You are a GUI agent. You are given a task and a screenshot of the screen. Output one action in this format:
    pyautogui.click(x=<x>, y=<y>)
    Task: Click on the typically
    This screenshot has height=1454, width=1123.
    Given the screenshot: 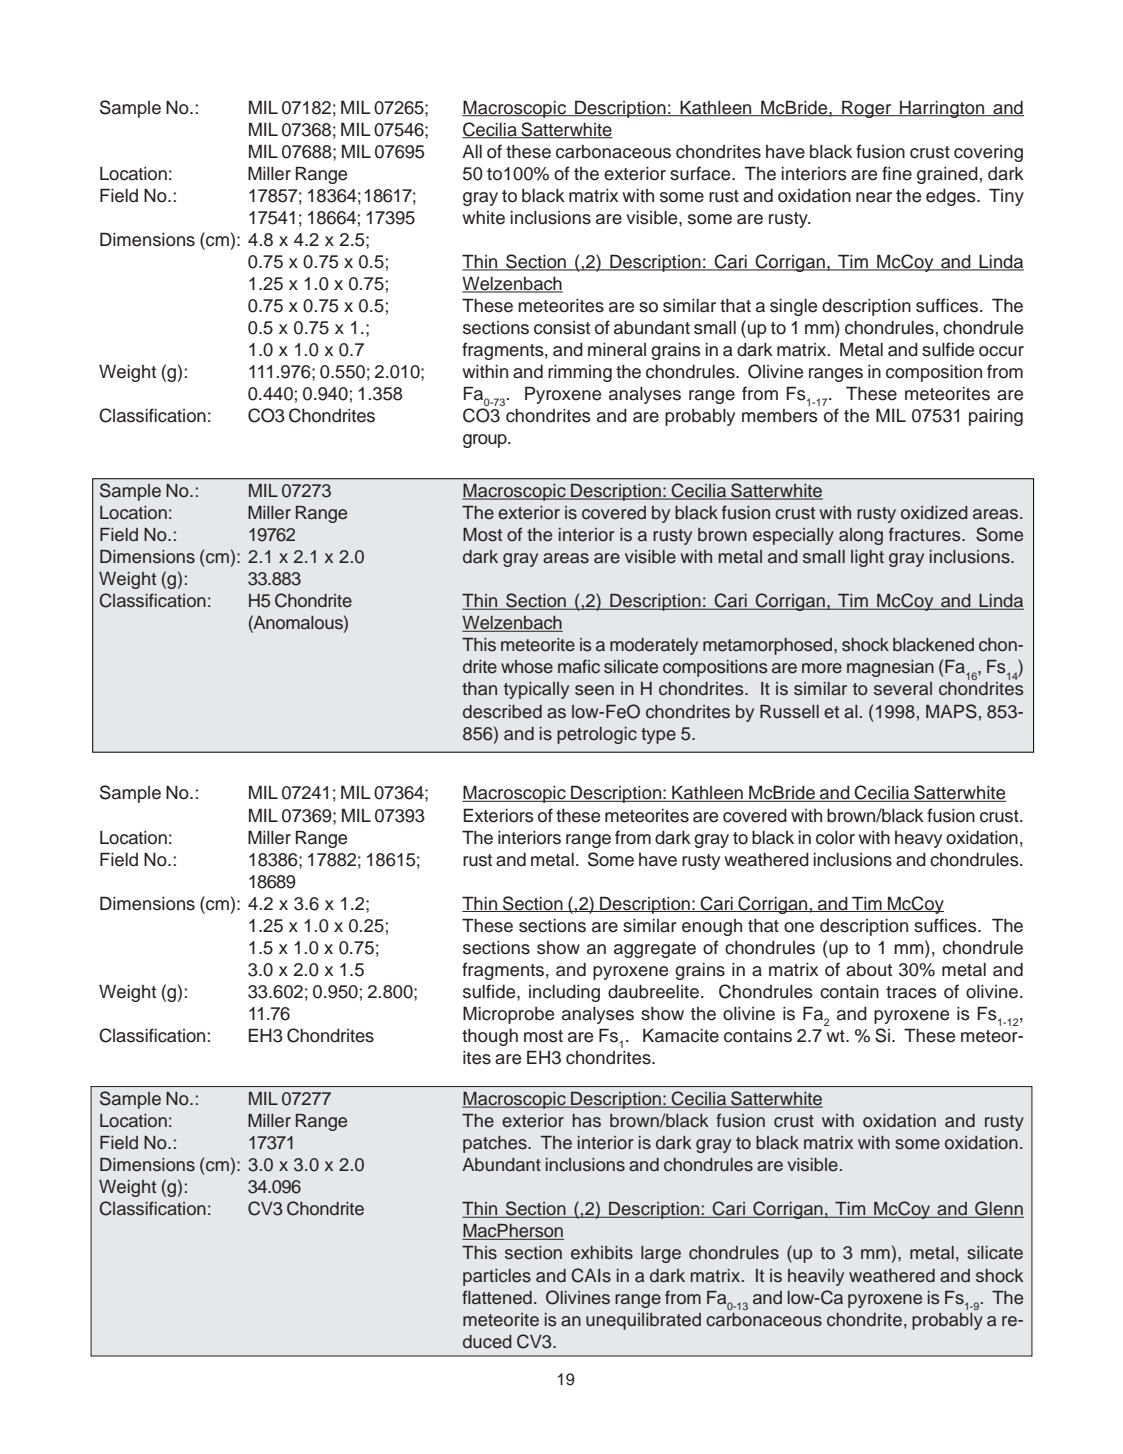 What is the action you would take?
    pyautogui.click(x=536, y=690)
